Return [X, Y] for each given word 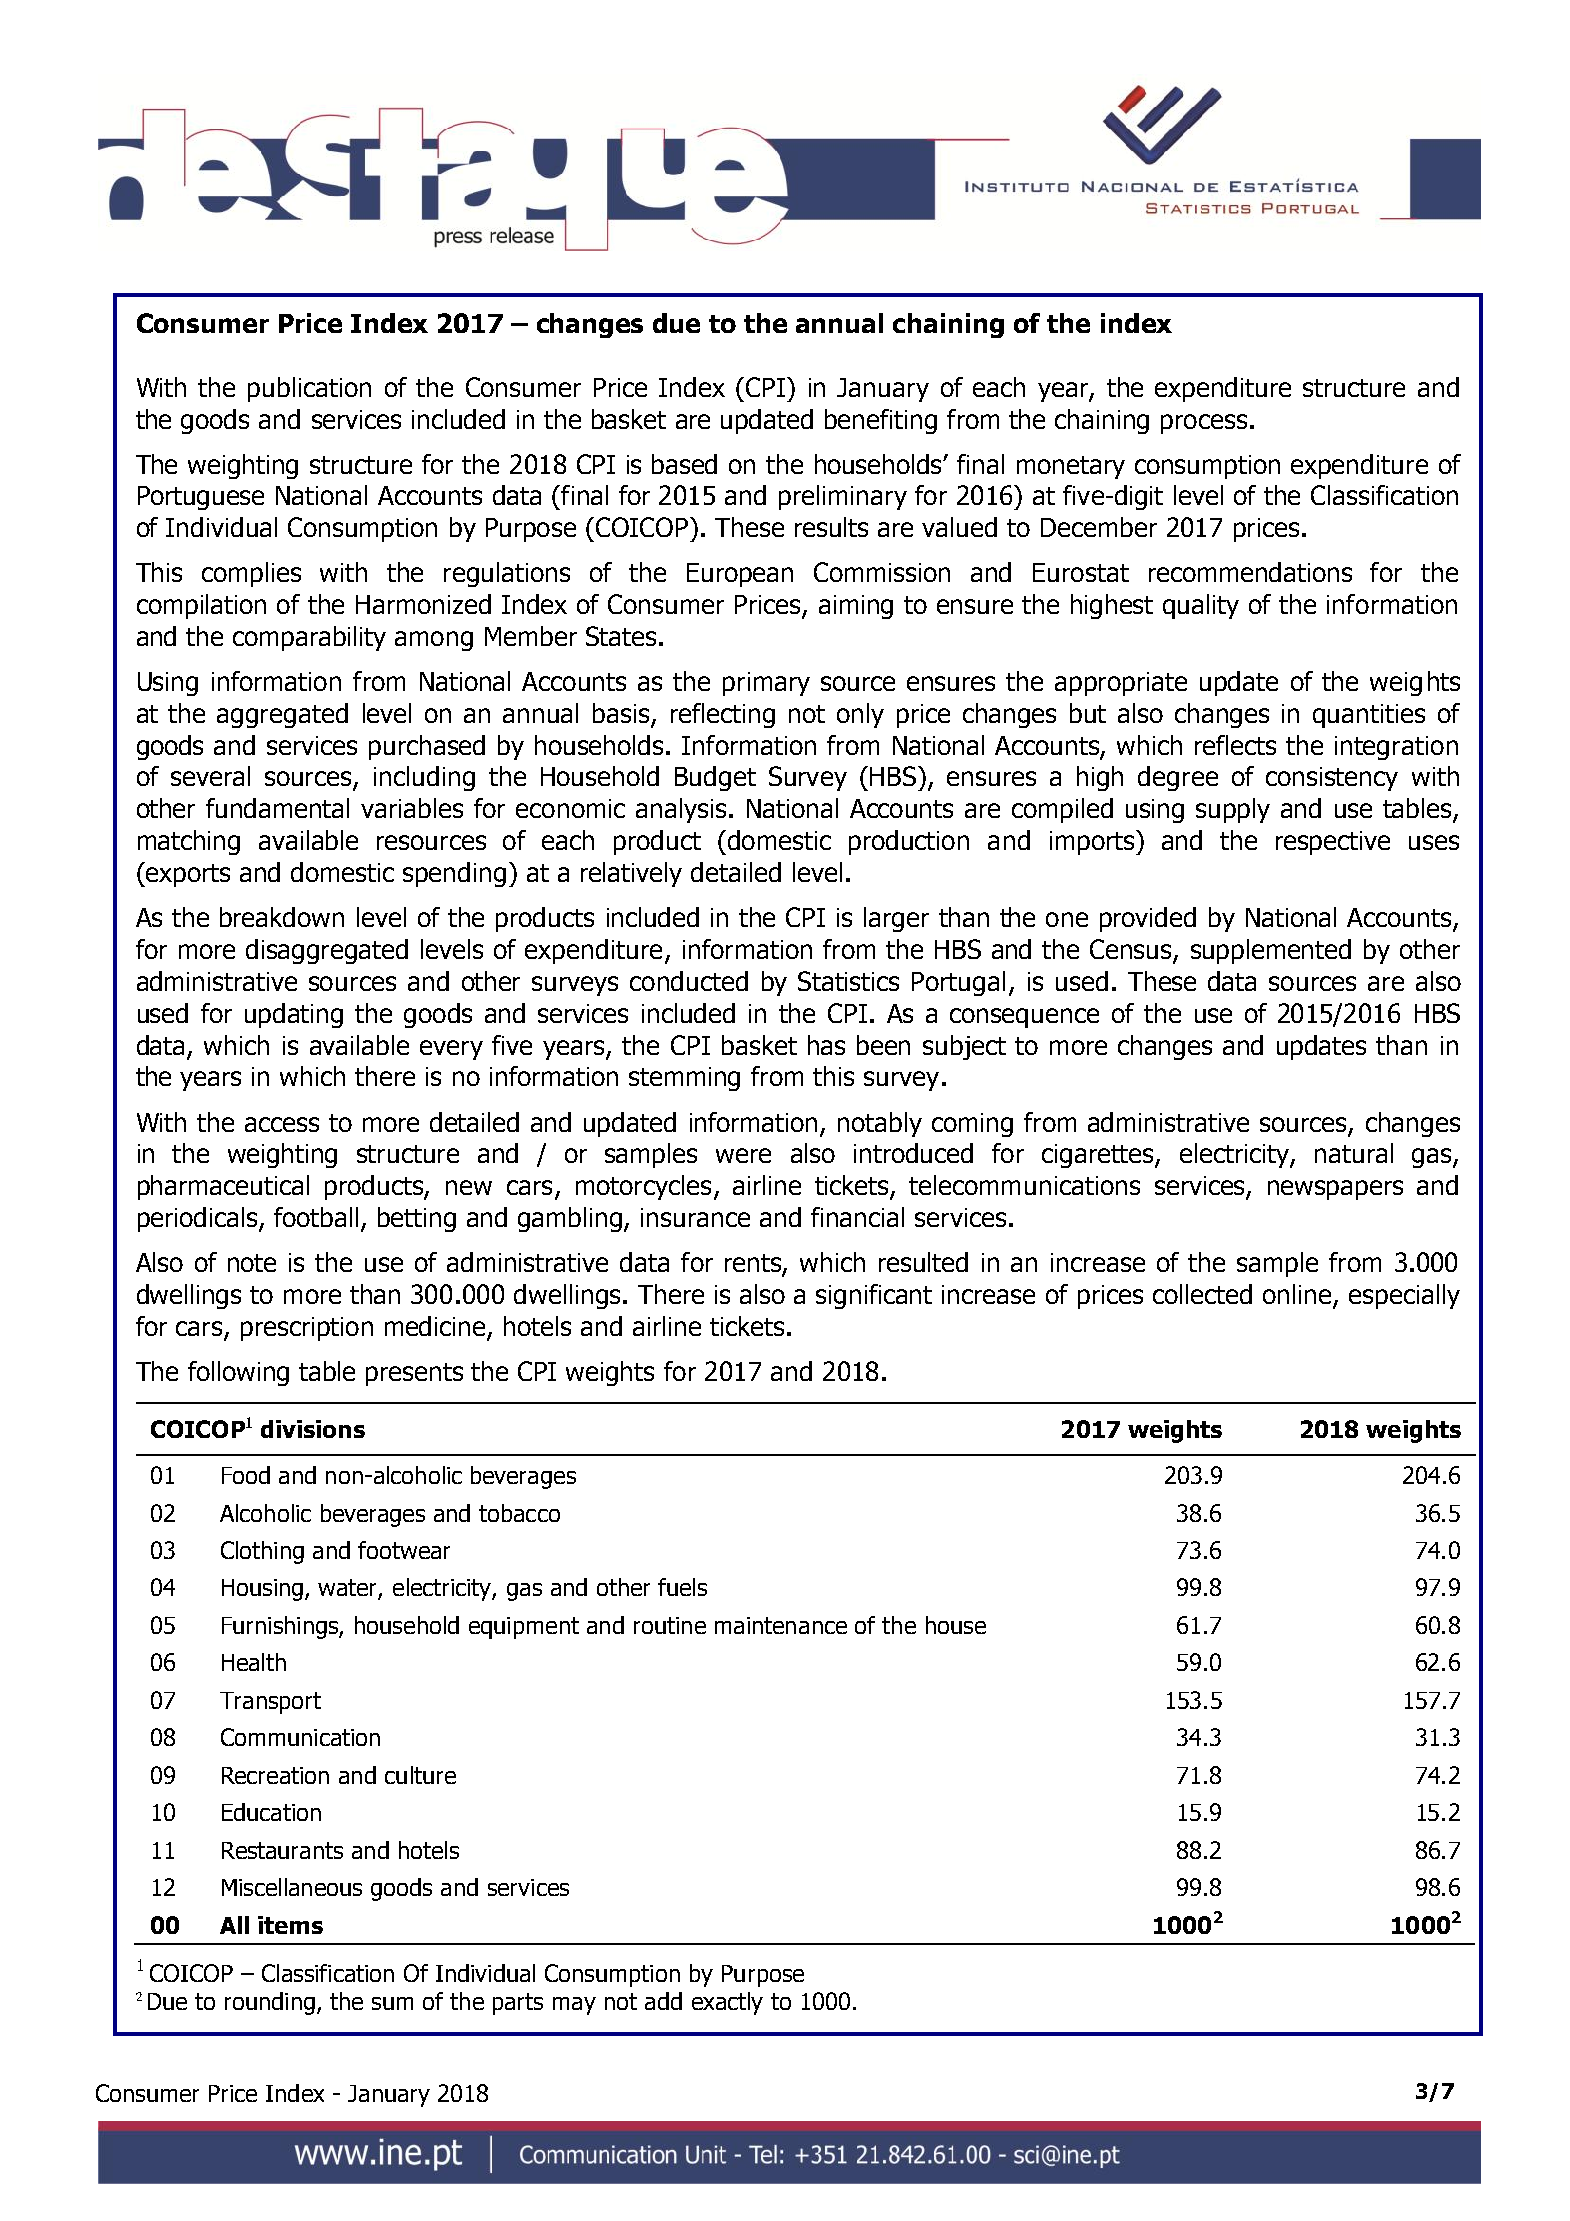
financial [857, 1217]
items [290, 1925]
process [1204, 424]
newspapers [1335, 1190]
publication [309, 389]
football [316, 1217]
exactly [727, 2003]
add [663, 2001]
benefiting [881, 421]
